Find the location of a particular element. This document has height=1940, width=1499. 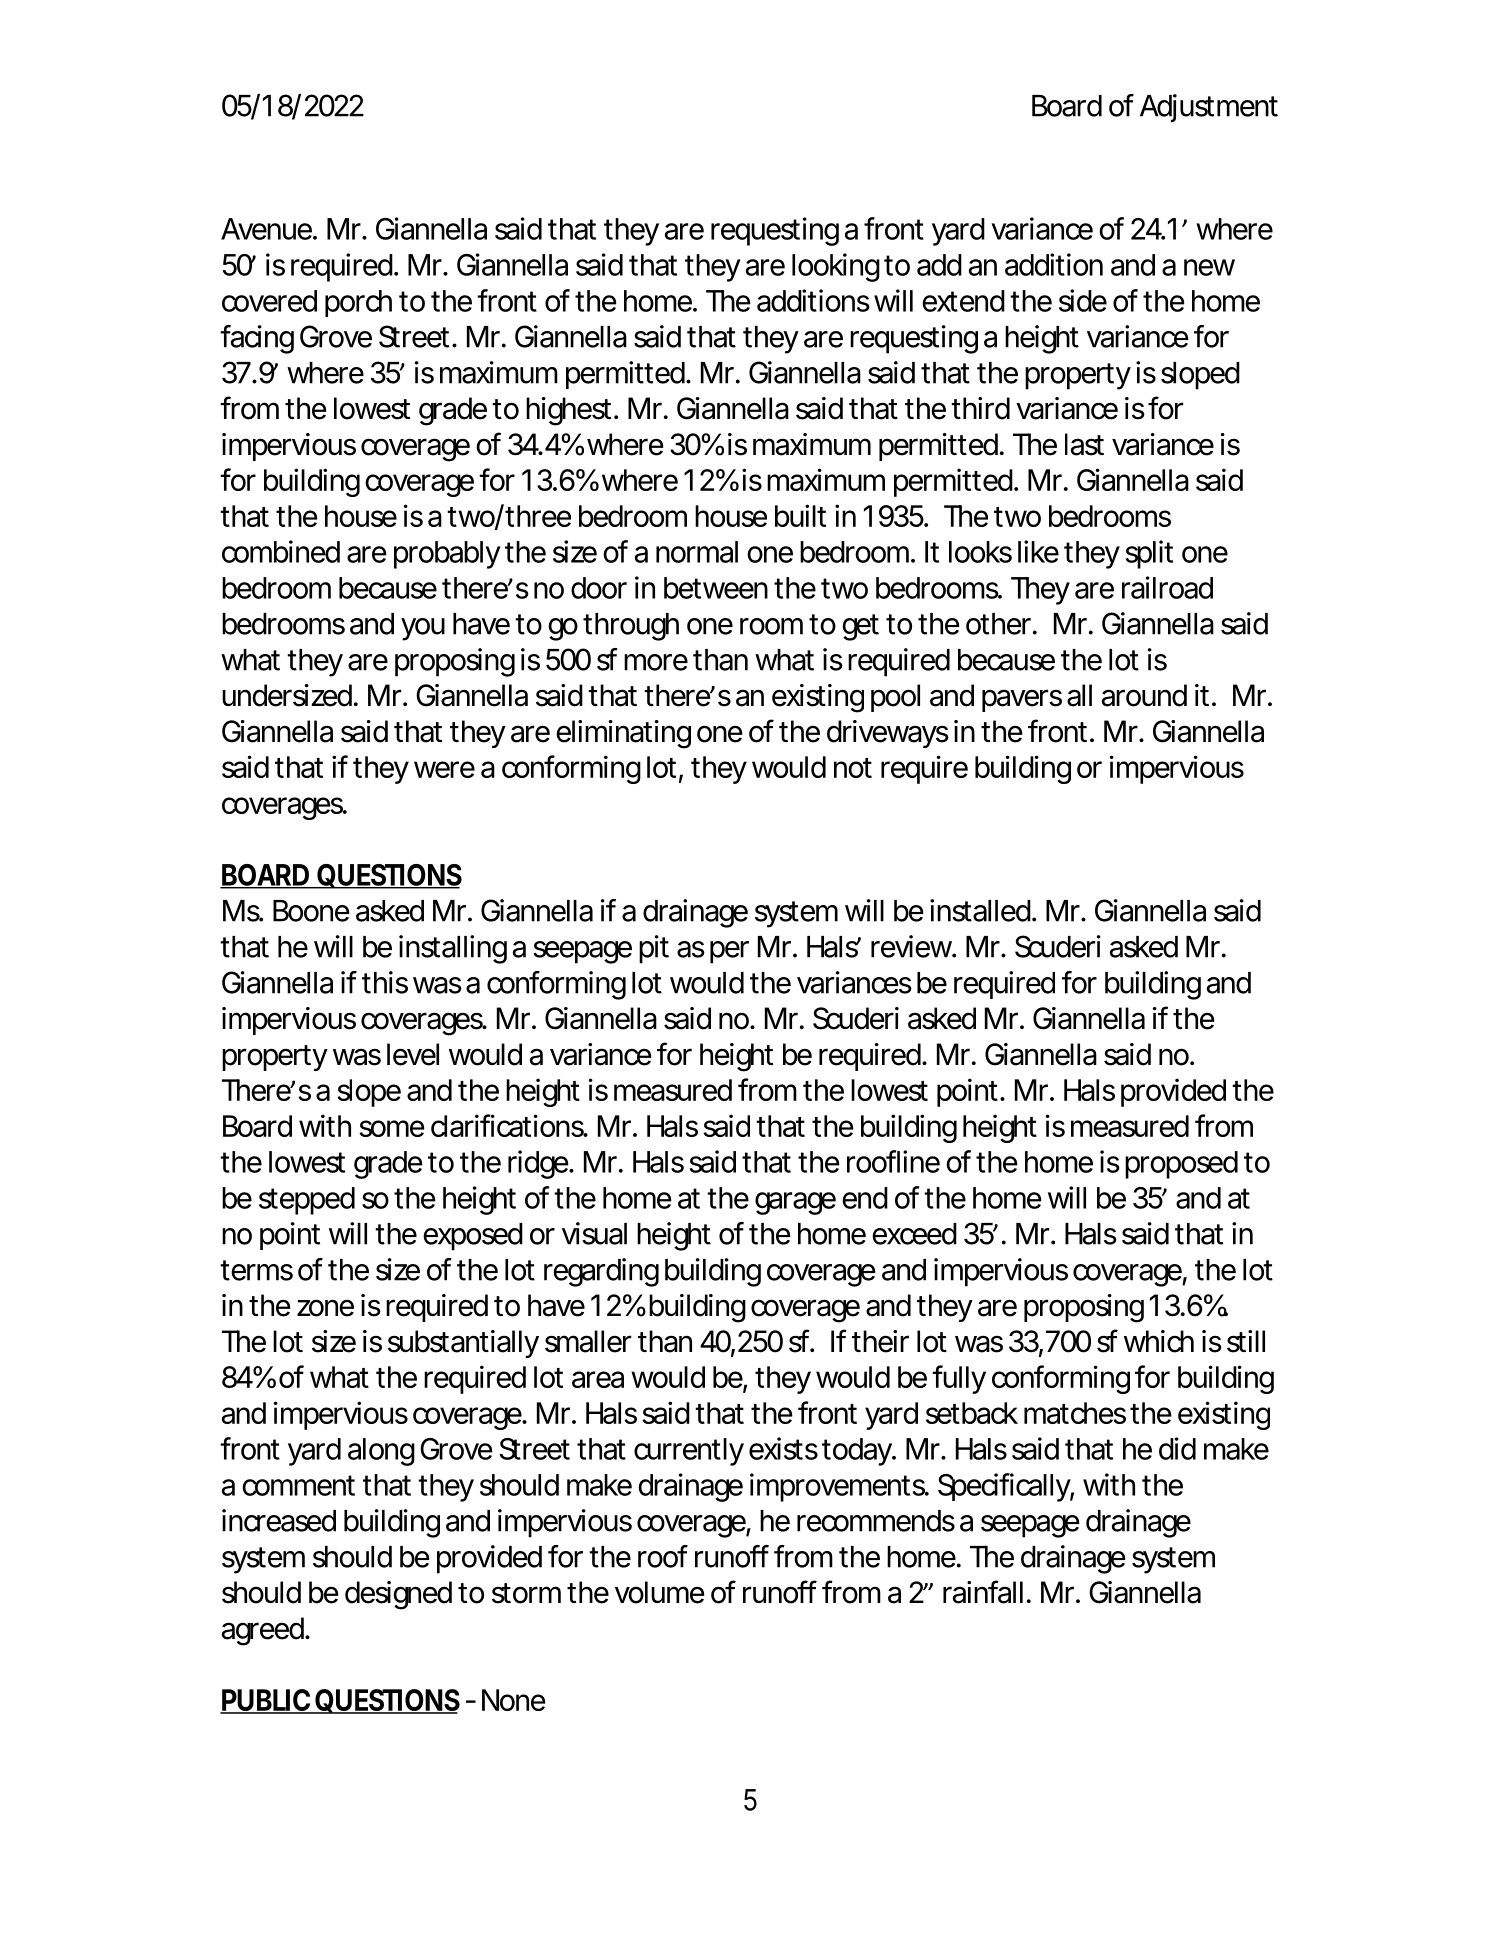

visual is located at coordinates (594, 1233).
